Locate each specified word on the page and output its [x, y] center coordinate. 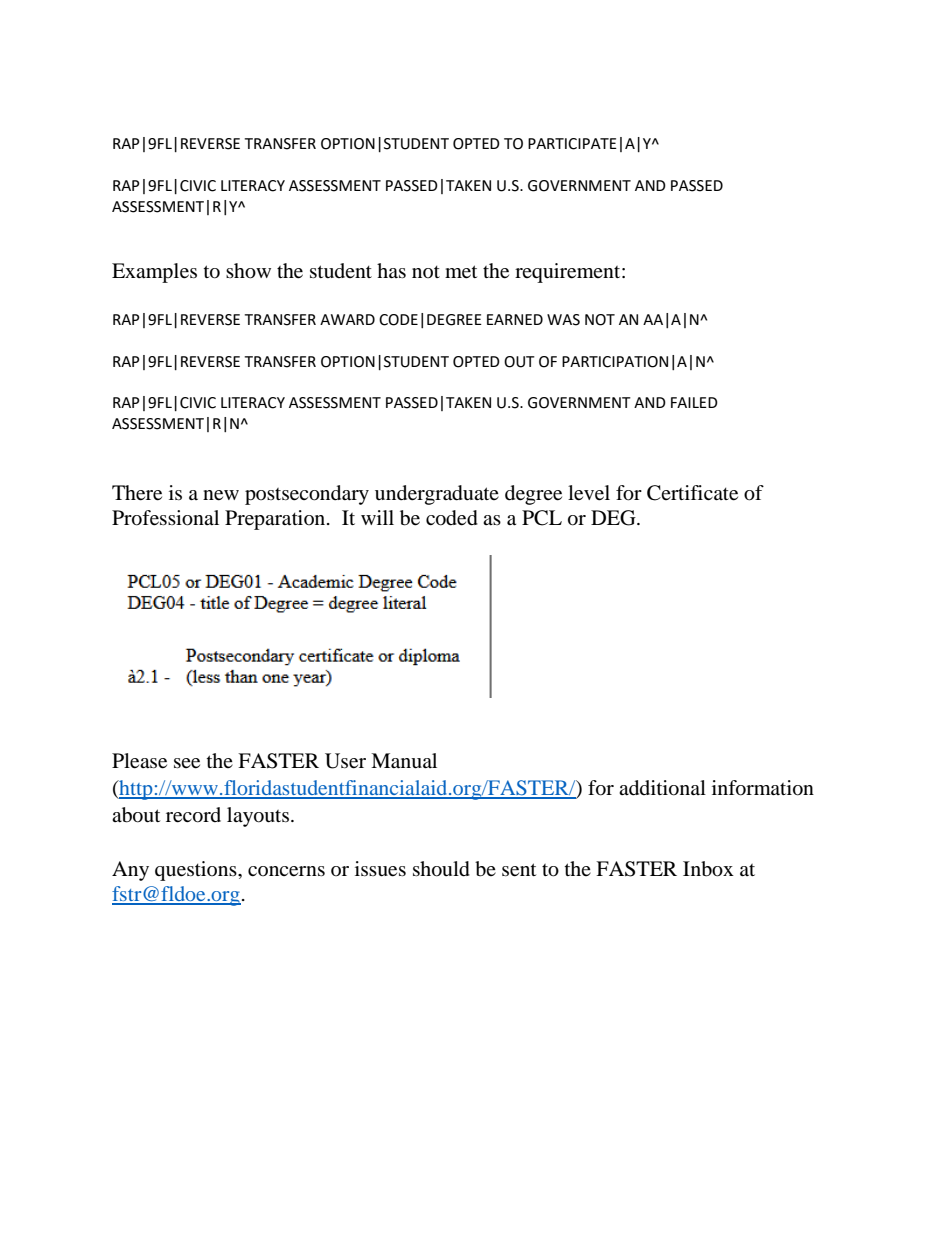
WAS [563, 320]
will [377, 517]
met [461, 272]
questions [197, 871]
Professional [165, 518]
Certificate [692, 493]
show [248, 271]
